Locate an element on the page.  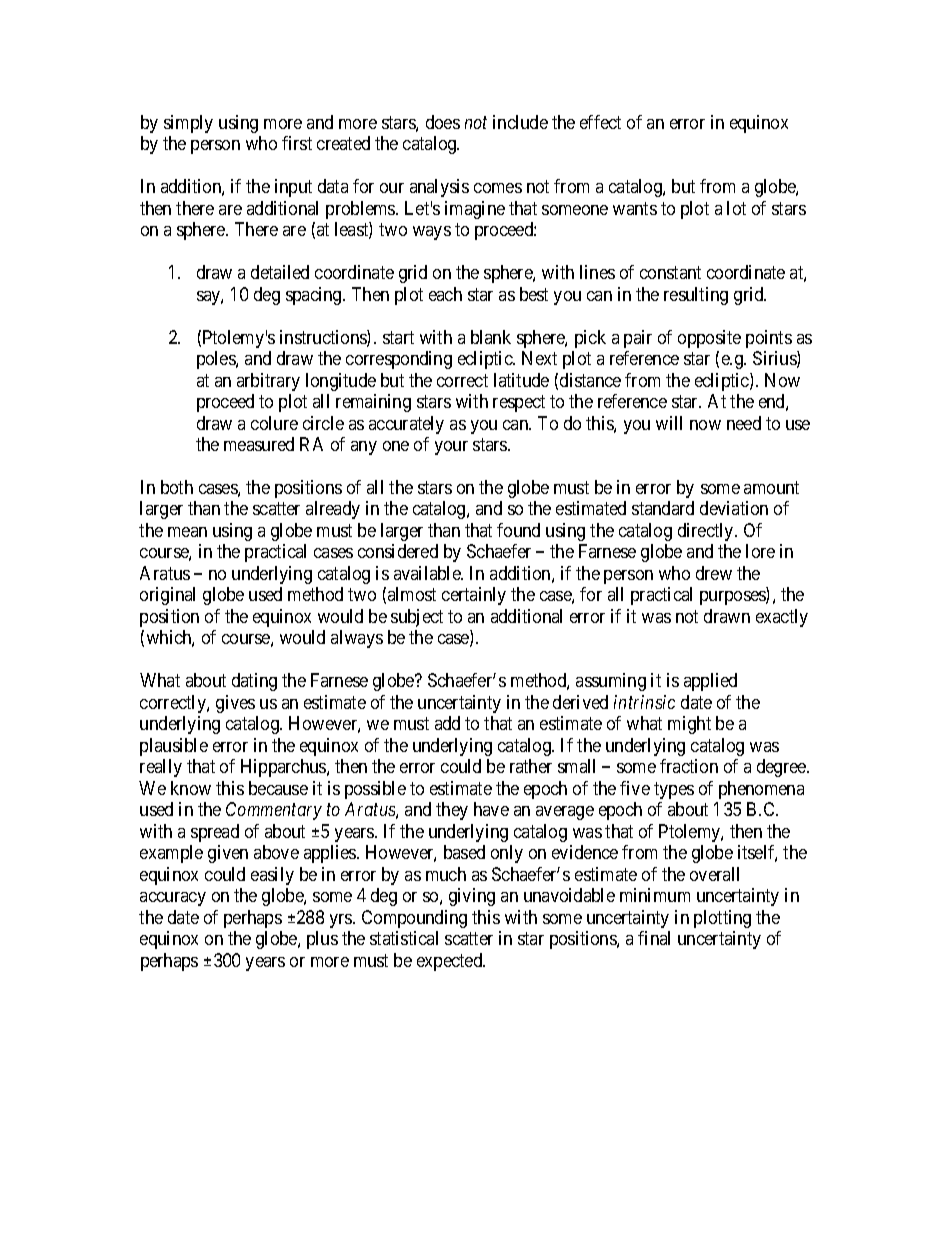
opposite is located at coordinates (709, 339).
